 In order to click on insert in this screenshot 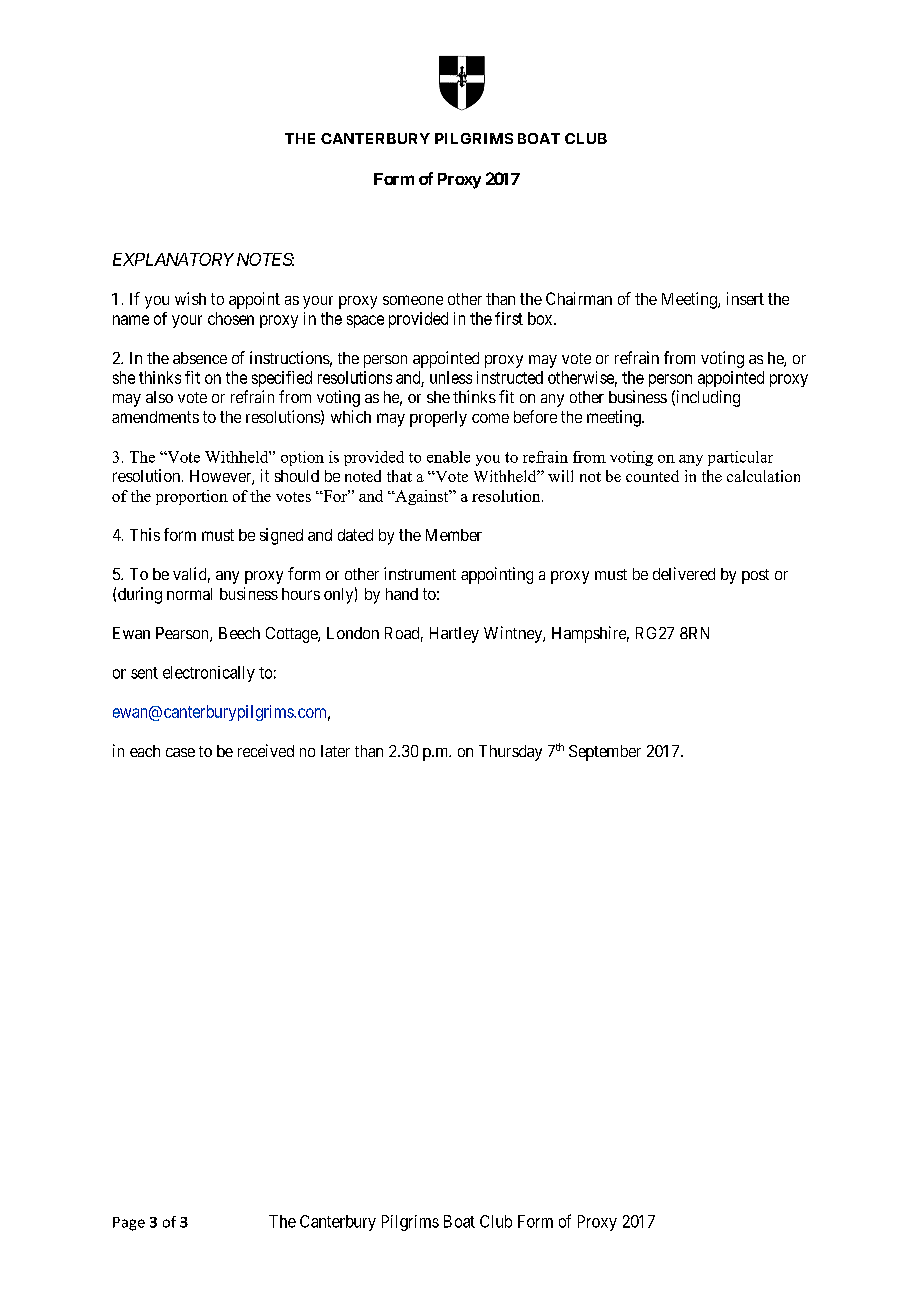, I will do `click(745, 298)`.
